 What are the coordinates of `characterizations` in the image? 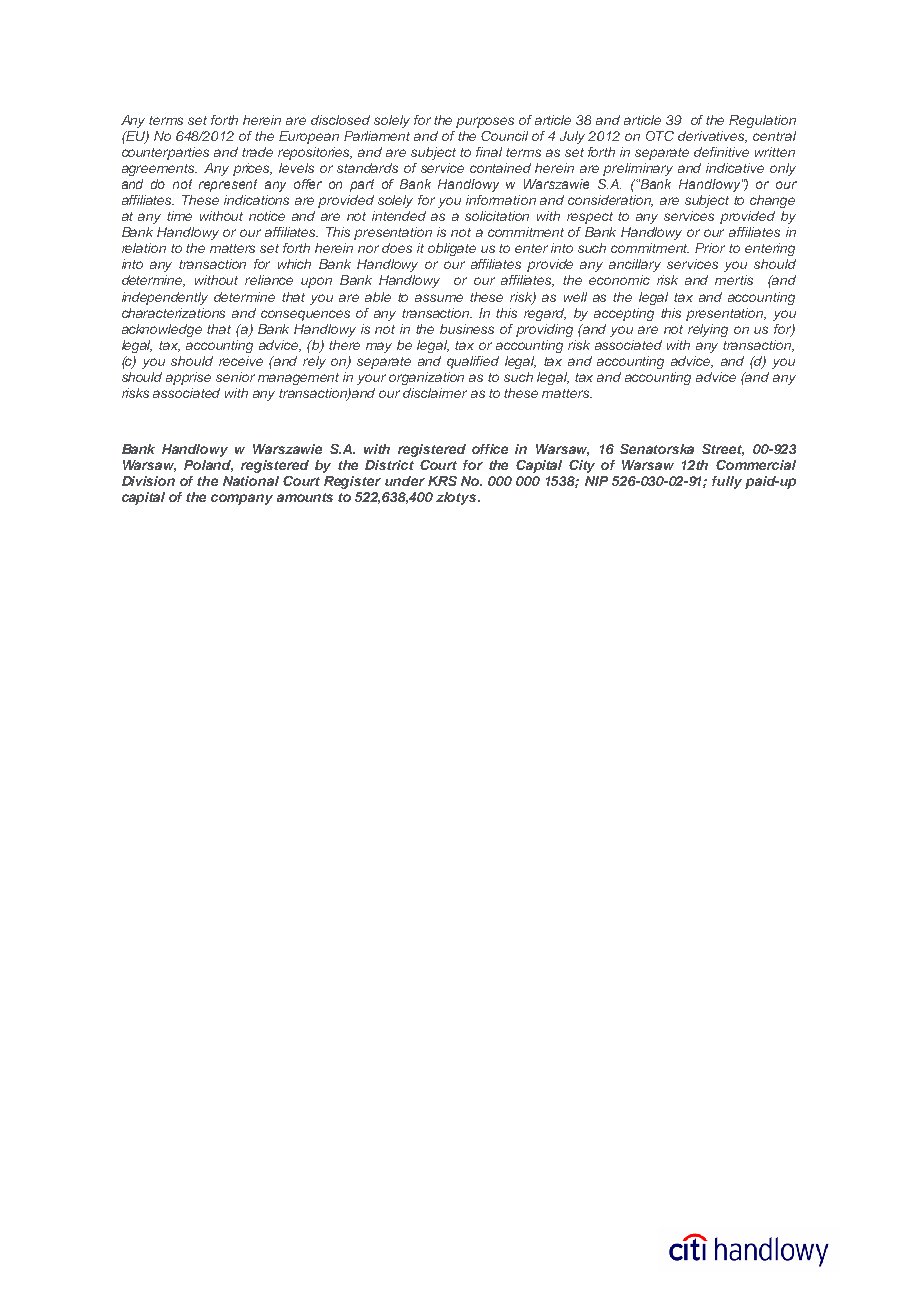 It's located at (173, 313).
